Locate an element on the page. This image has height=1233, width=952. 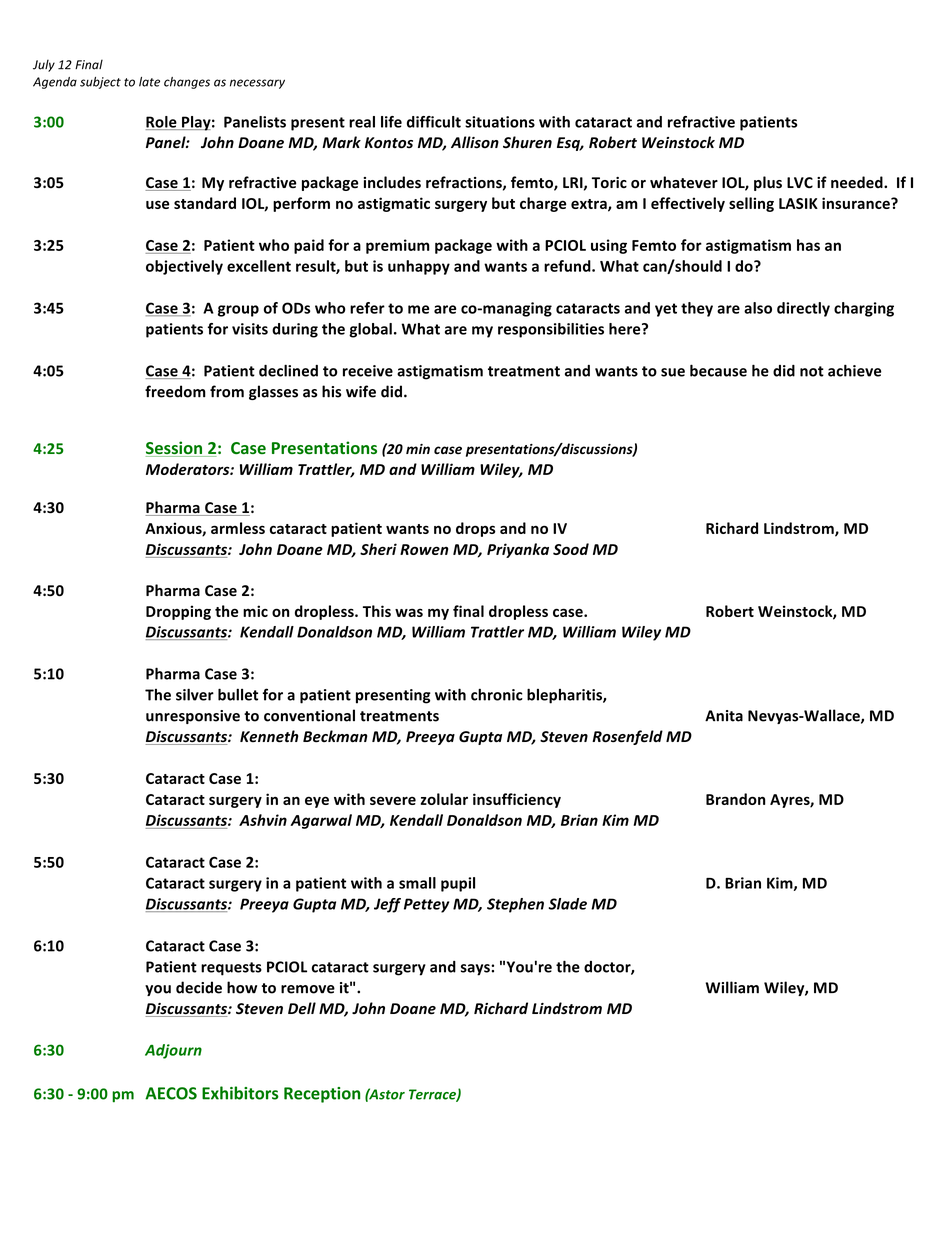
was is located at coordinates (409, 612).
